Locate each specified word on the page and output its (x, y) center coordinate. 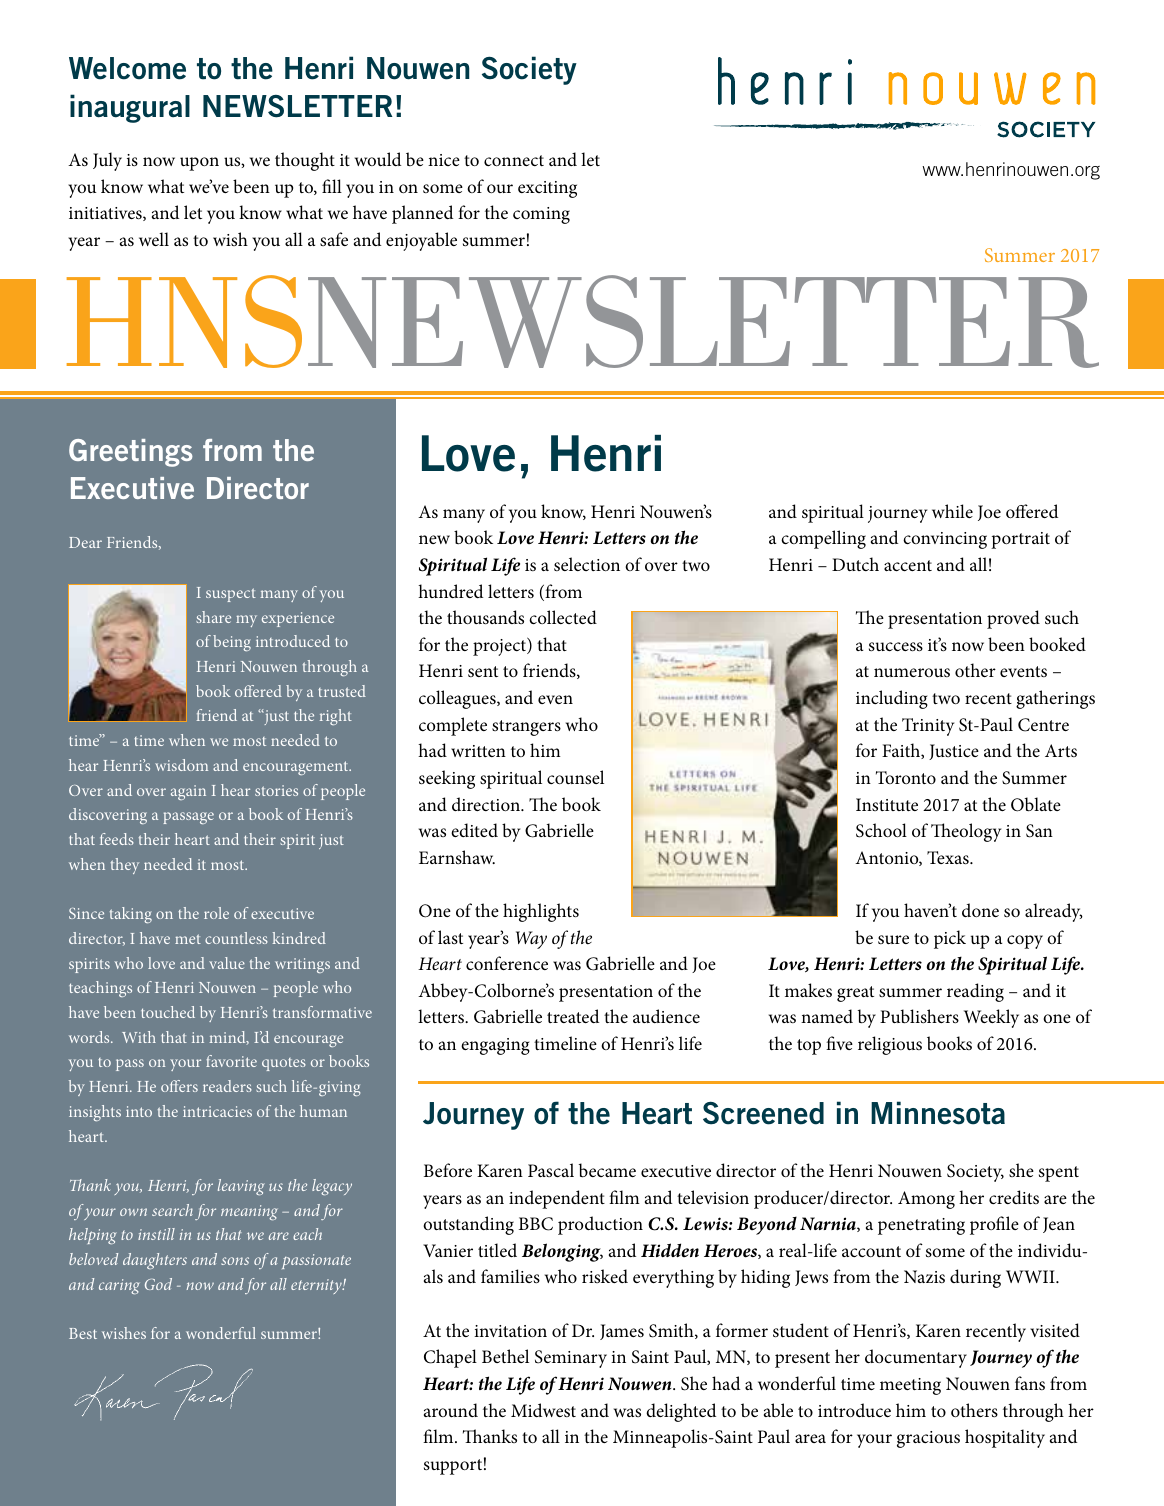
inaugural (130, 108)
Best (83, 1333)
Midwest (543, 1410)
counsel (575, 777)
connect (514, 160)
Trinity (928, 727)
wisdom (181, 765)
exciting (547, 189)
